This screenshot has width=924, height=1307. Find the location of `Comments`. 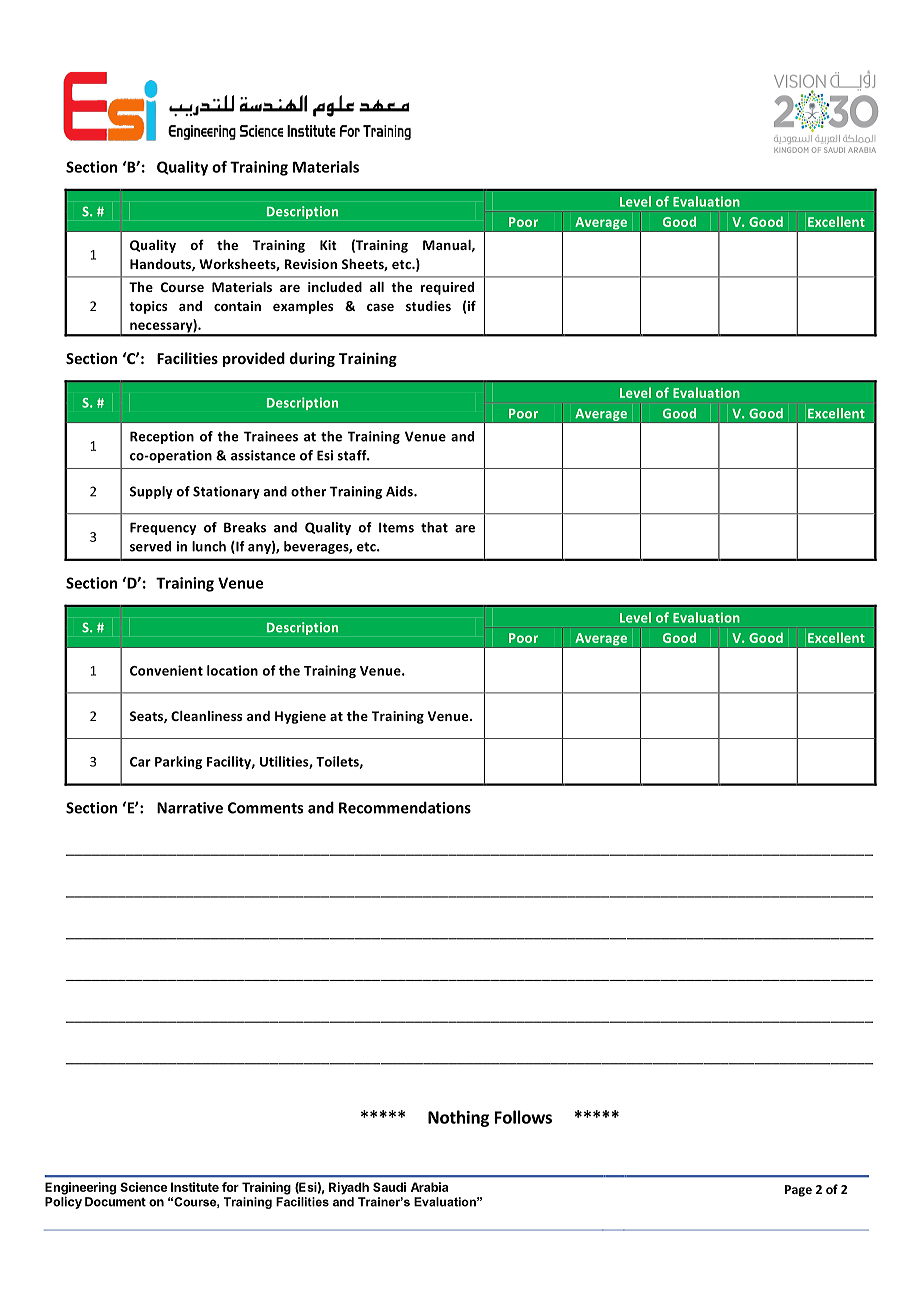

Comments is located at coordinates (265, 808).
